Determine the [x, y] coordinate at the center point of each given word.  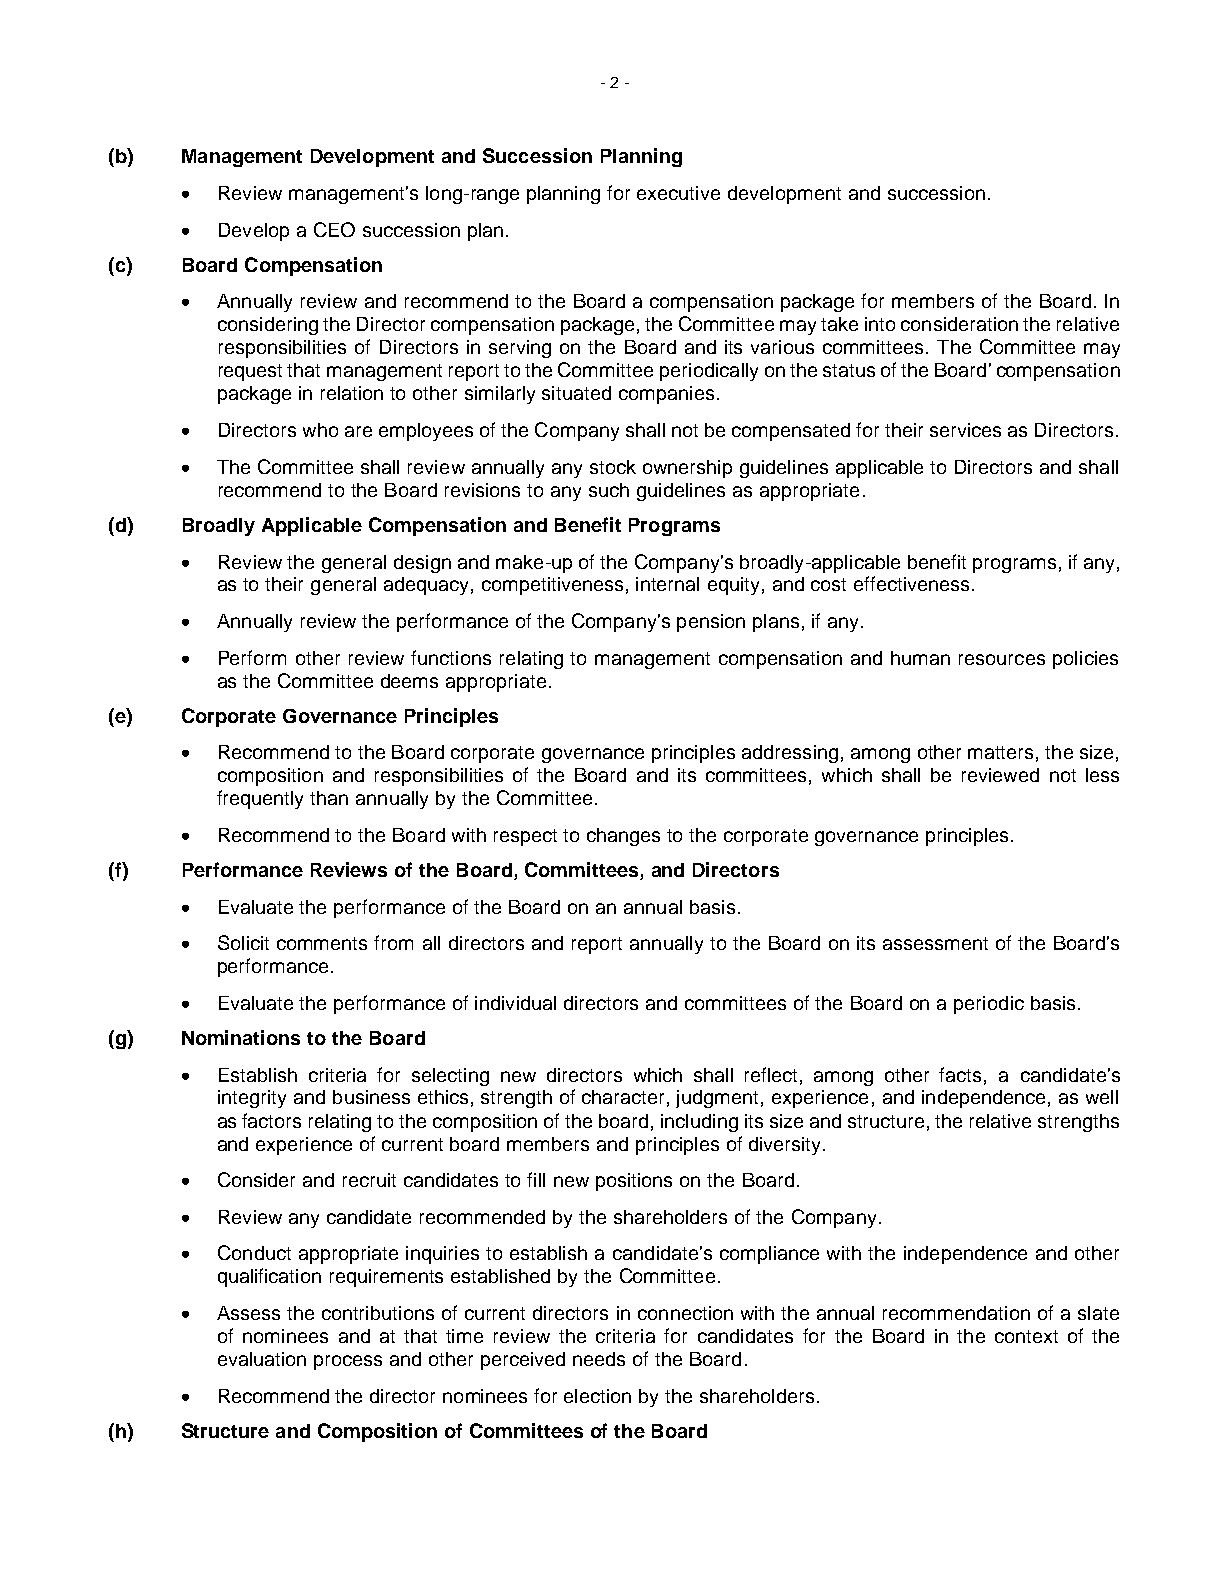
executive [678, 193]
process [348, 1362]
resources [1002, 659]
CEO [334, 229]
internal [667, 584]
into [880, 324]
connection [685, 1313]
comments [322, 943]
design [422, 564]
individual [515, 1003]
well [1102, 1097]
